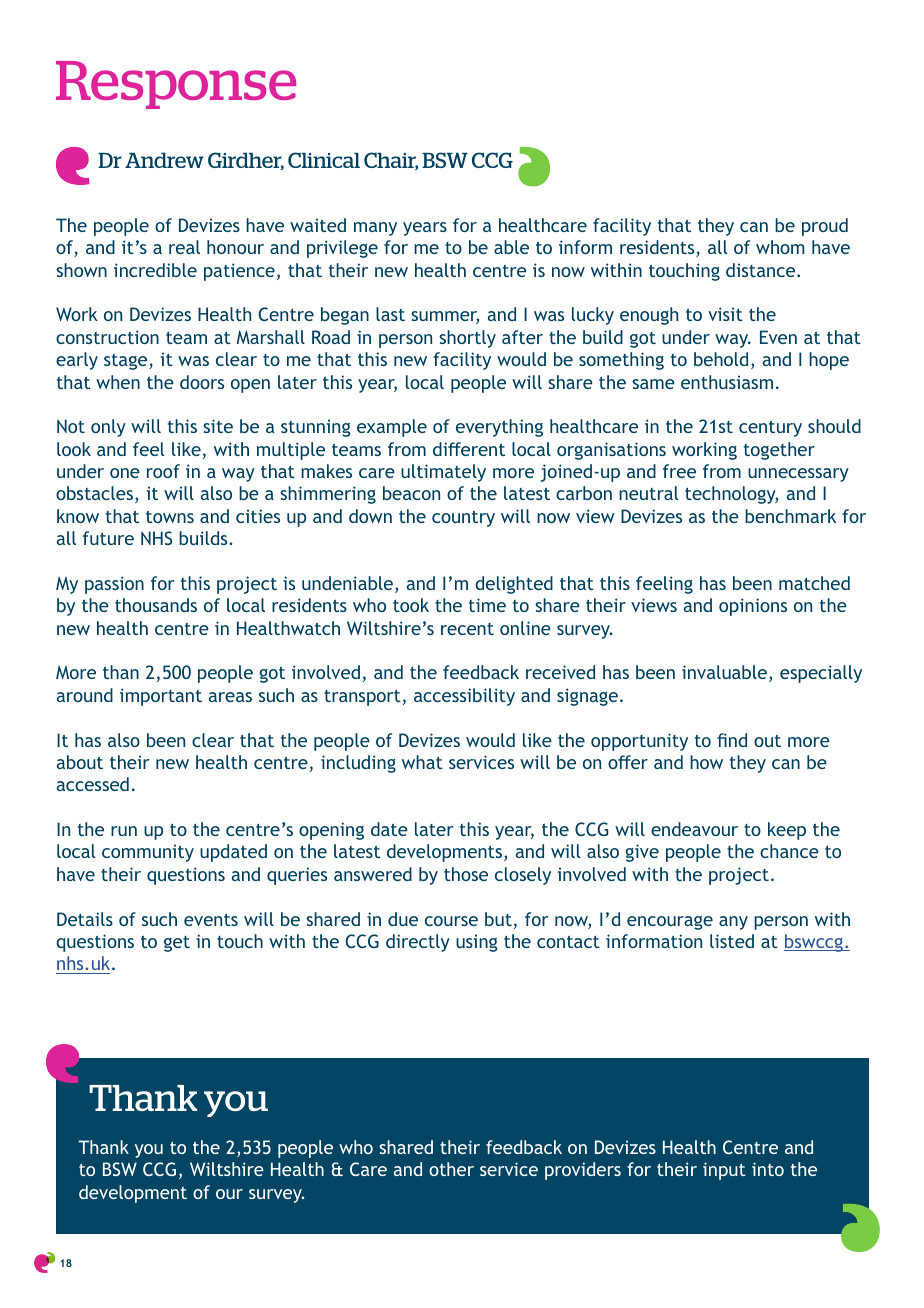  Describe the element at coordinates (156, 605) in the screenshot. I see `thousands` at that location.
